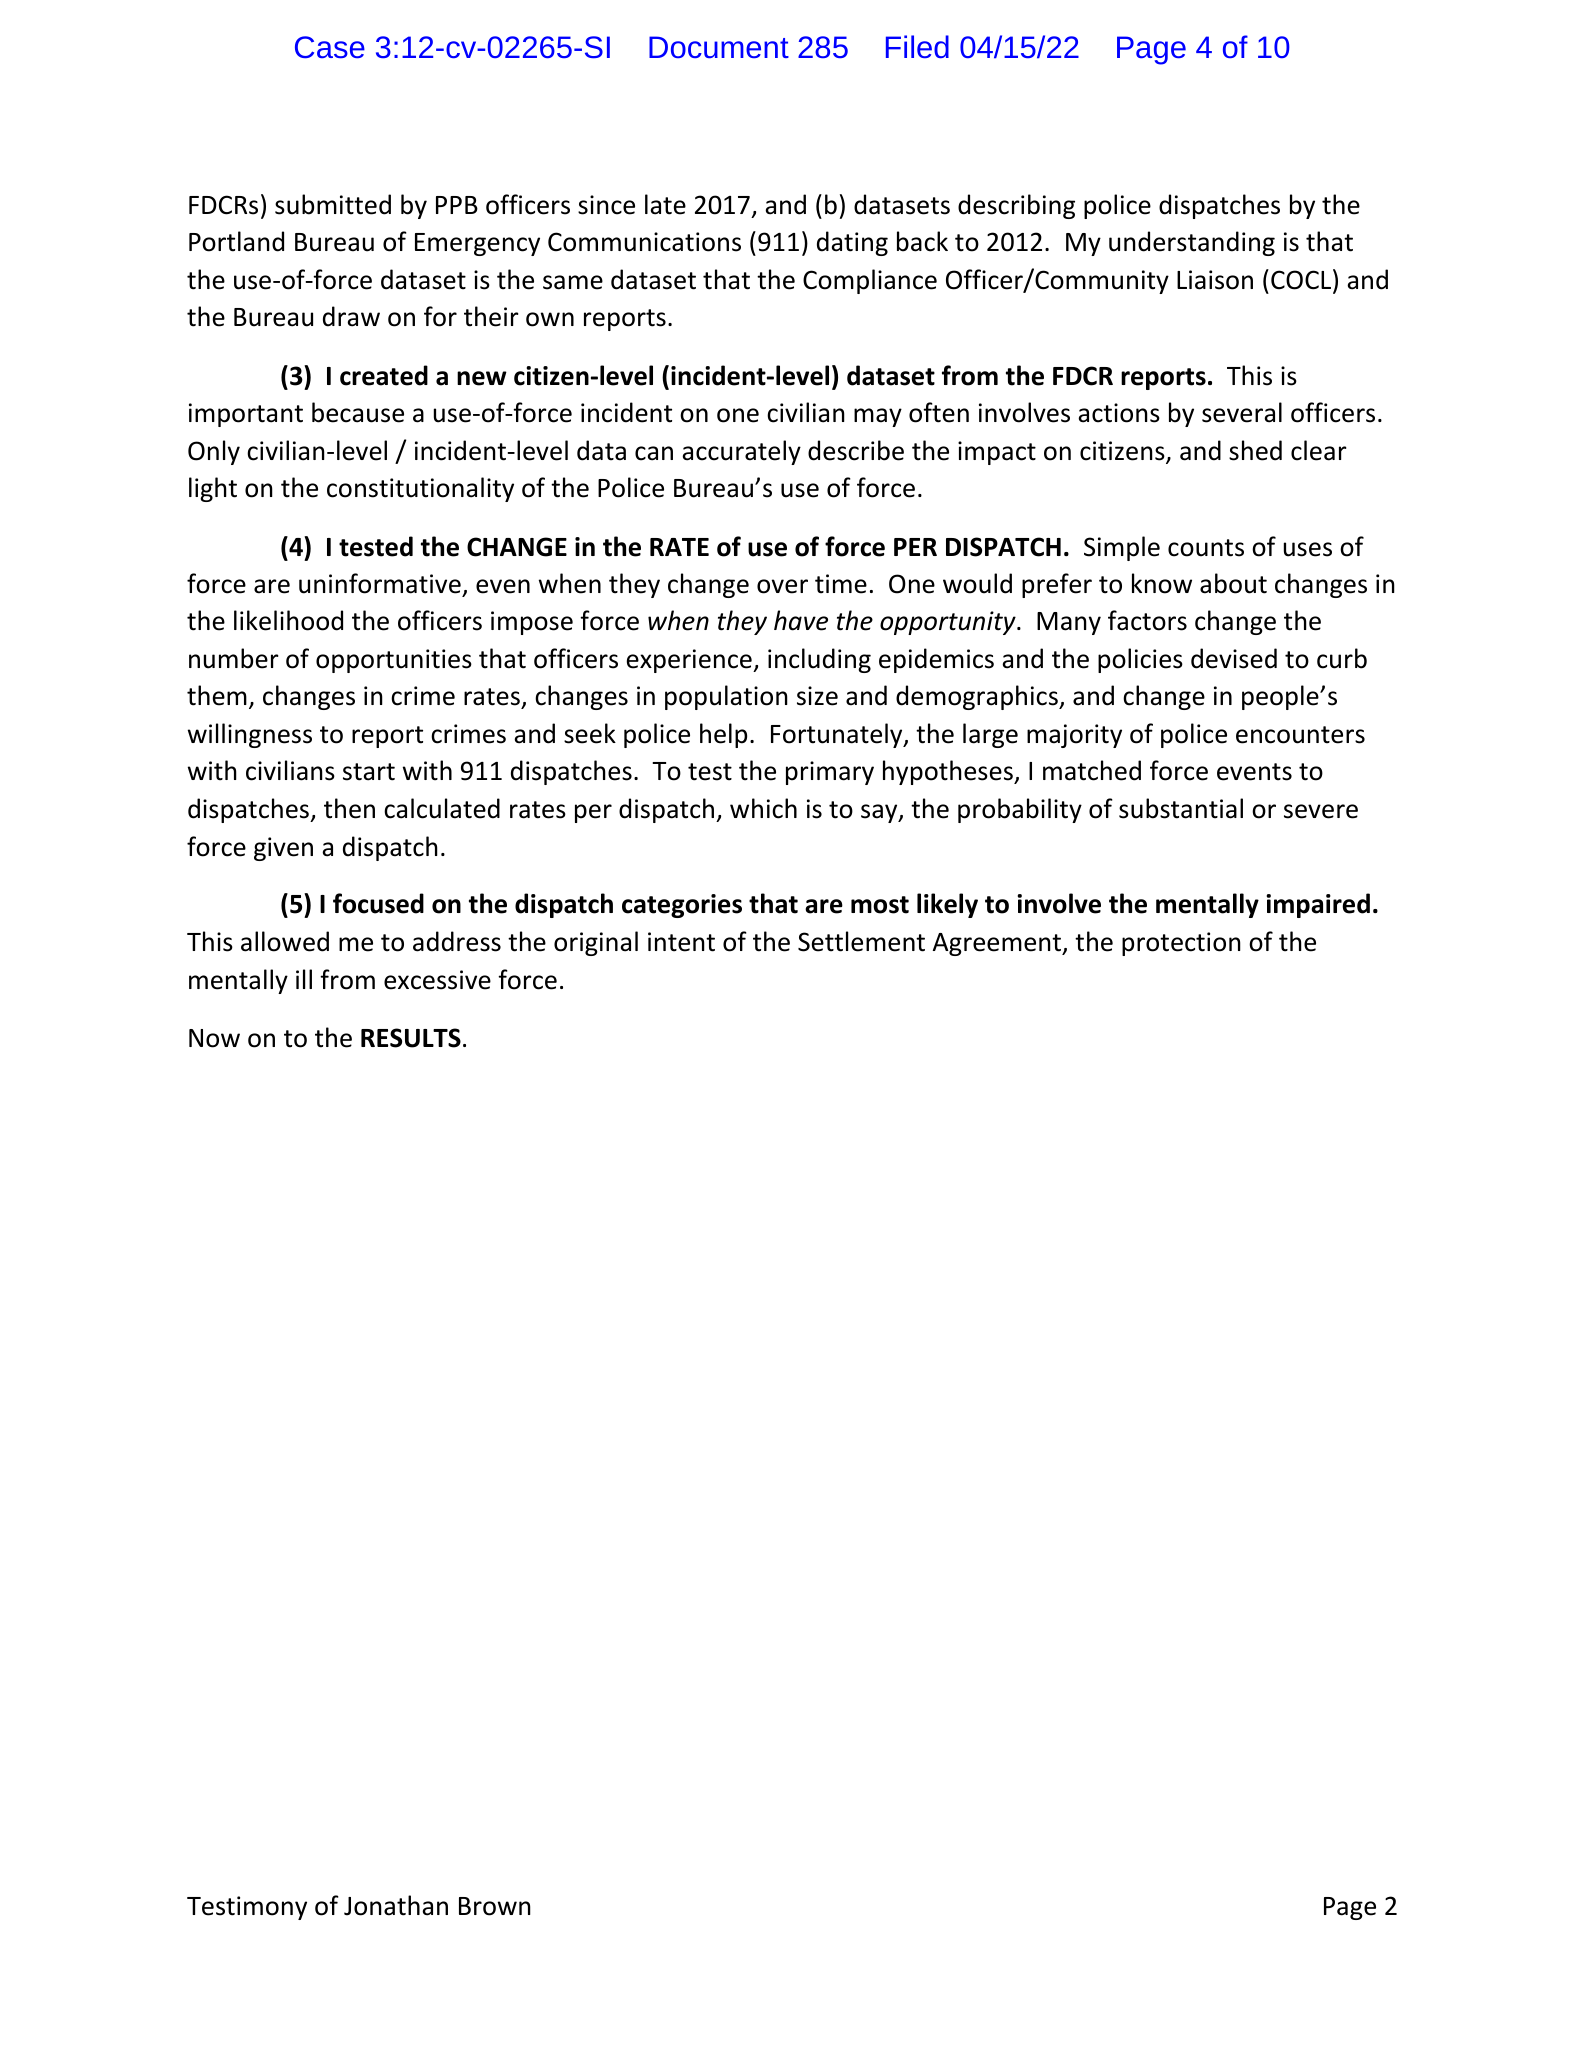 This image has height=2050, width=1584. What do you see at coordinates (396, 1905) in the image?
I see `Jonathan` at bounding box center [396, 1905].
